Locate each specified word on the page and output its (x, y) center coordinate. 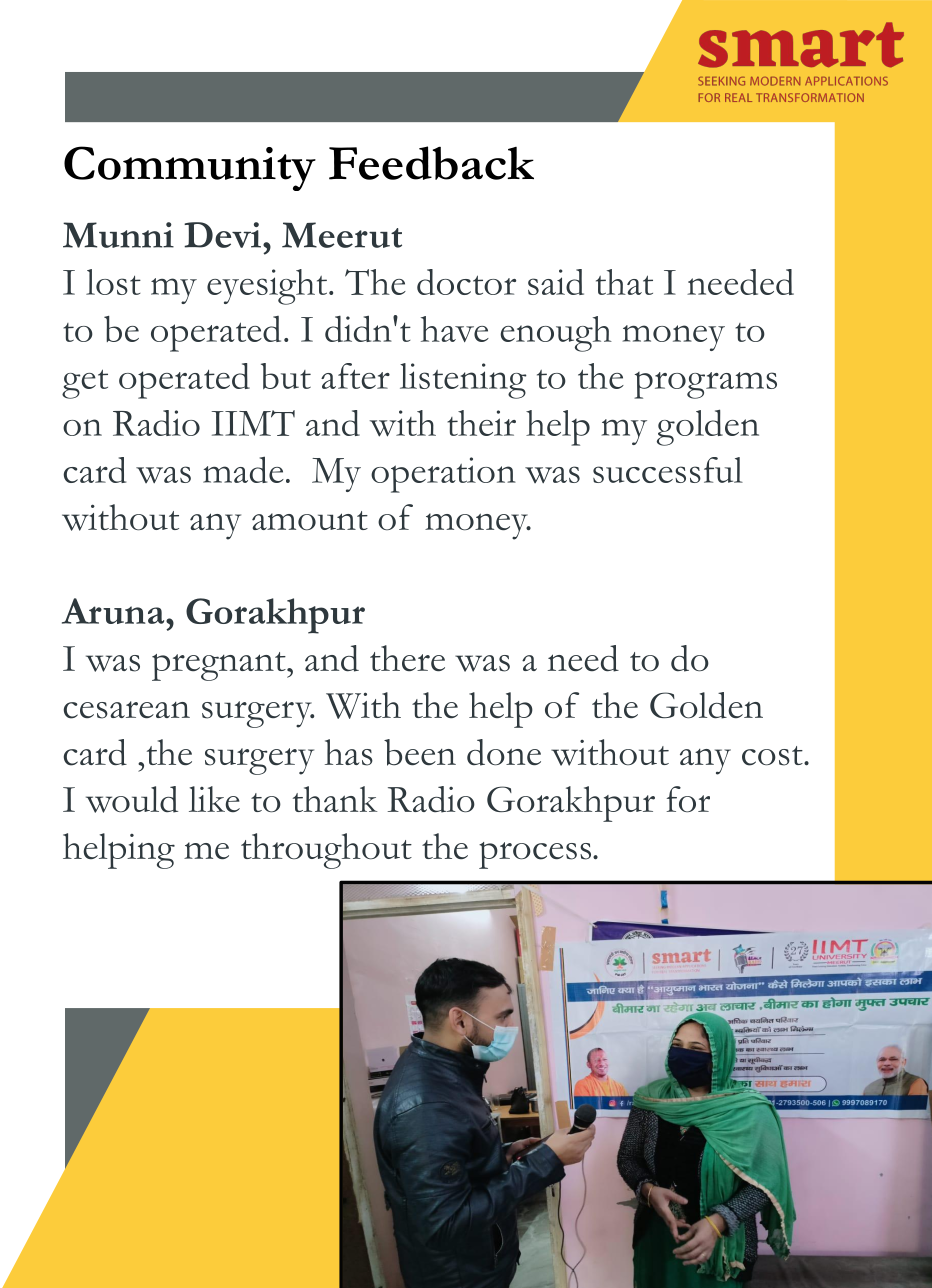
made (243, 469)
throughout (326, 851)
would (132, 799)
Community (190, 168)
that (624, 282)
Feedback (431, 163)
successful (668, 470)
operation (443, 475)
